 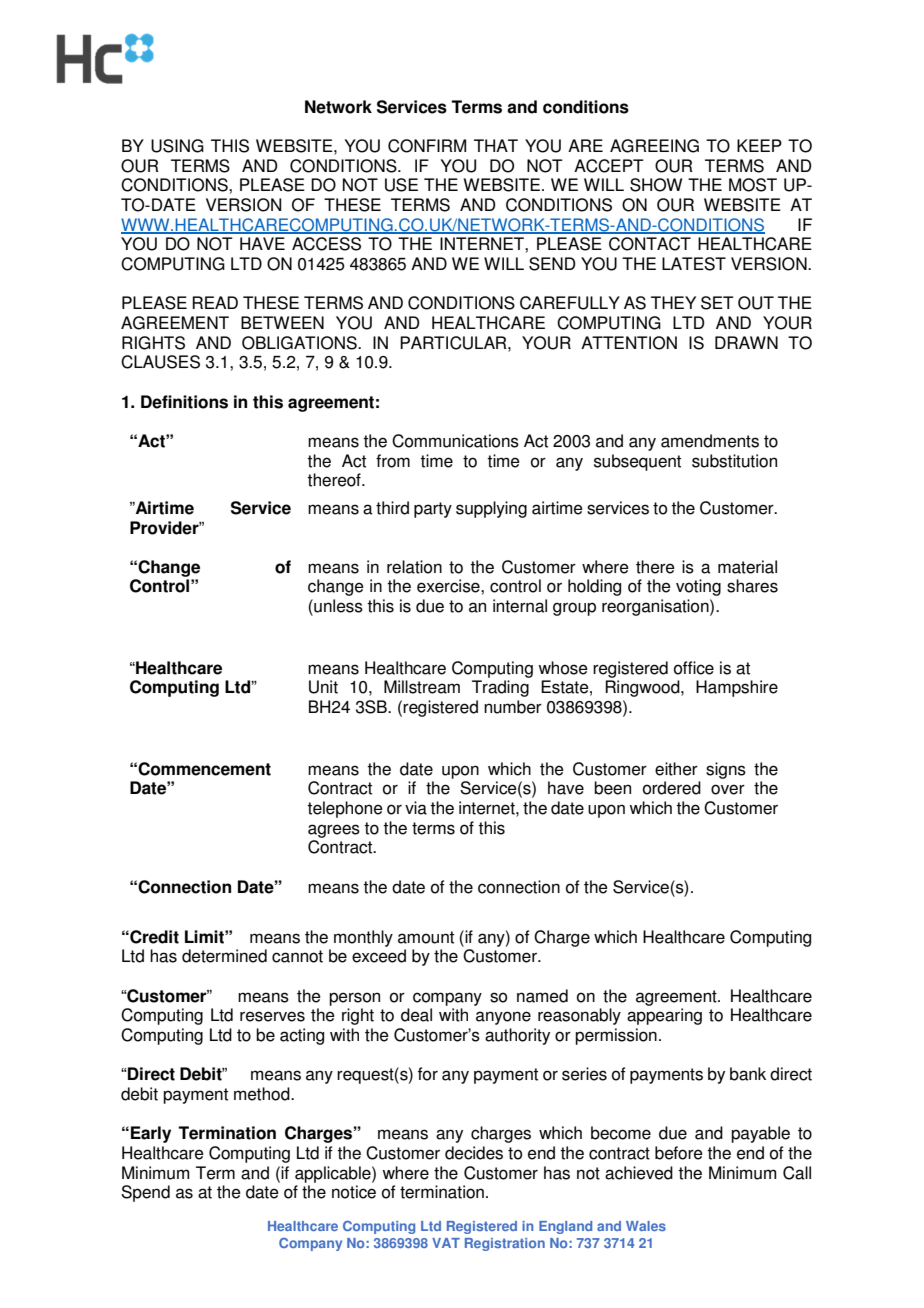 I want to click on Definitions, so click(x=184, y=402).
